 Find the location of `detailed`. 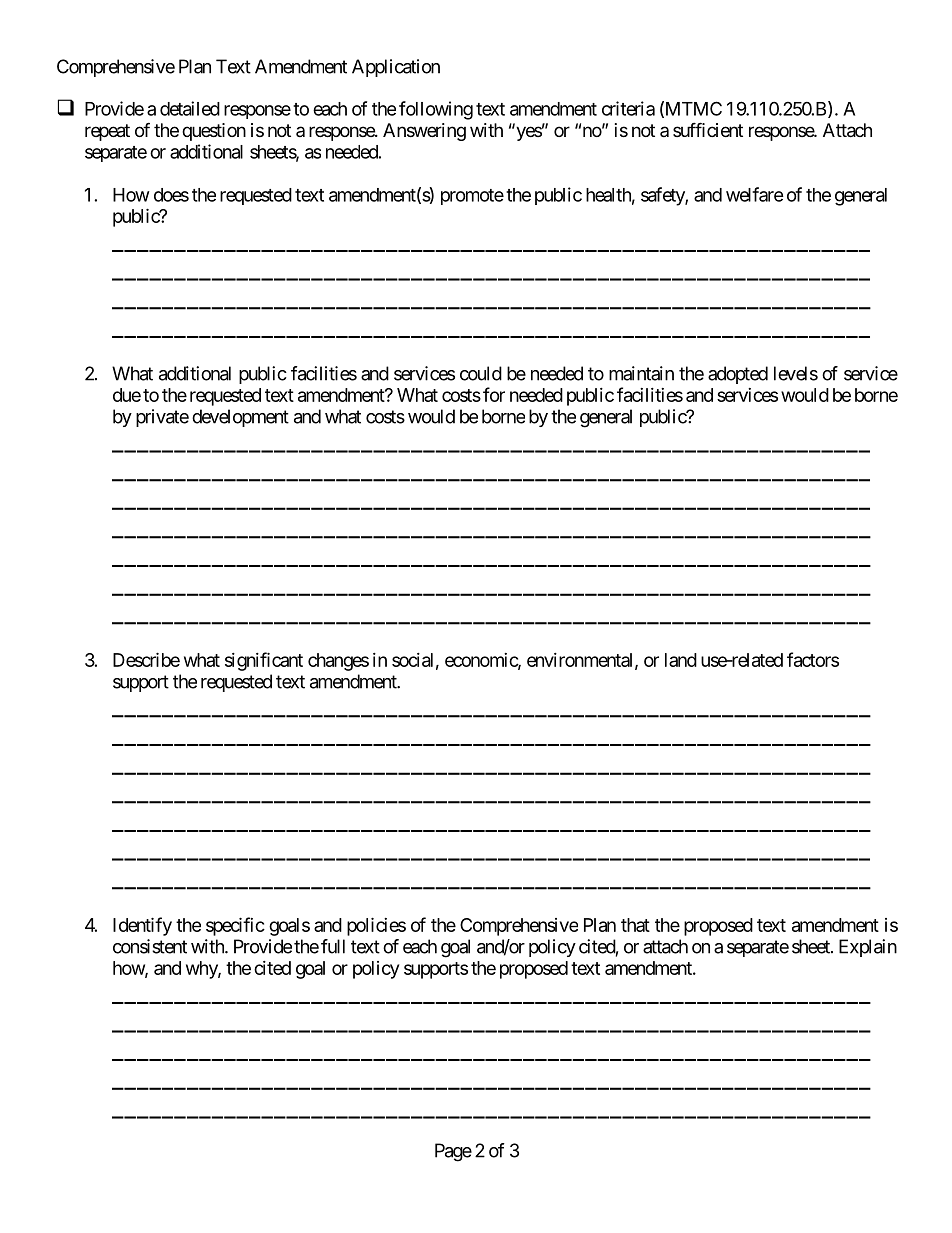

detailed is located at coordinates (190, 108).
